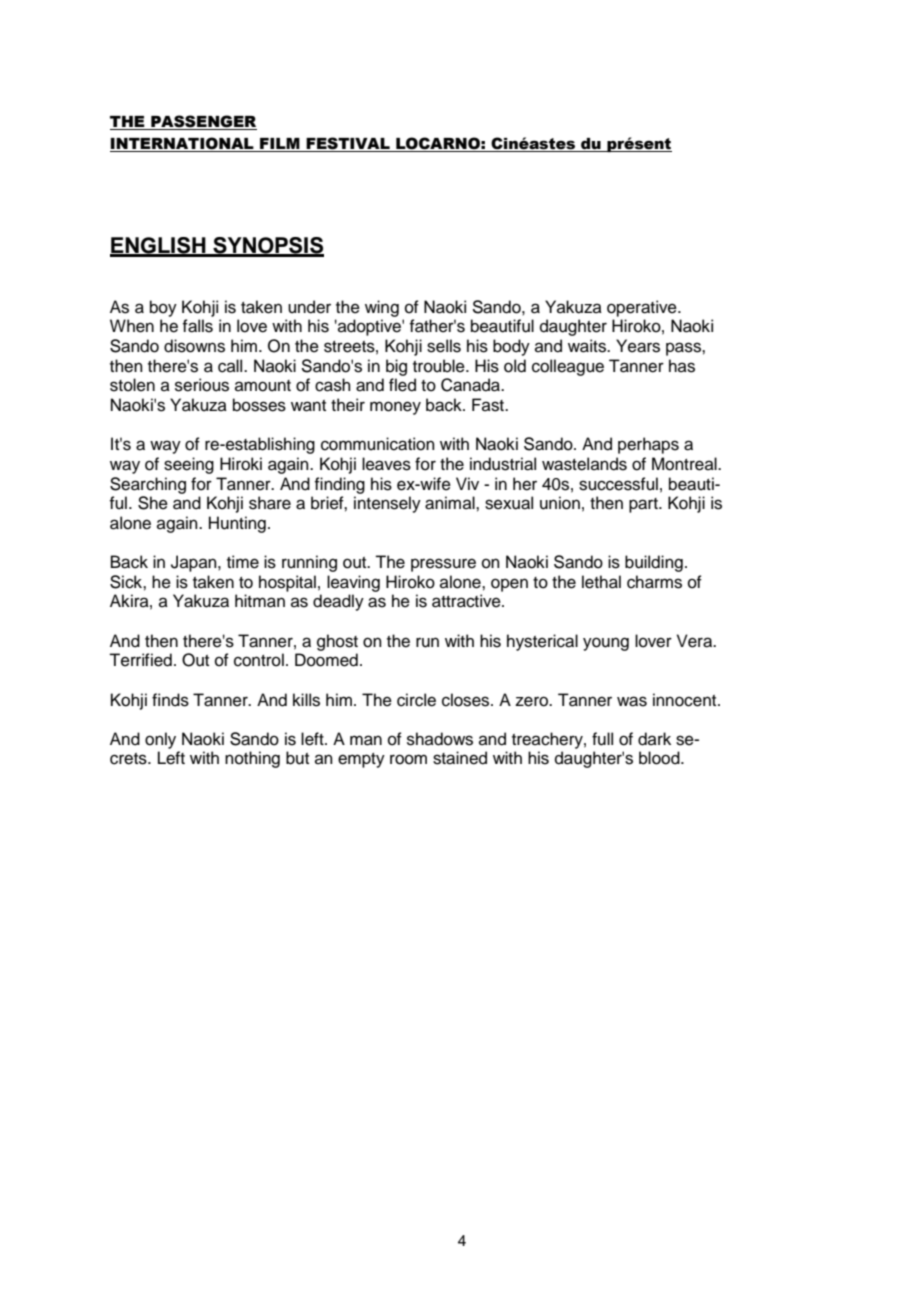  I want to click on leaves, so click(386, 464).
